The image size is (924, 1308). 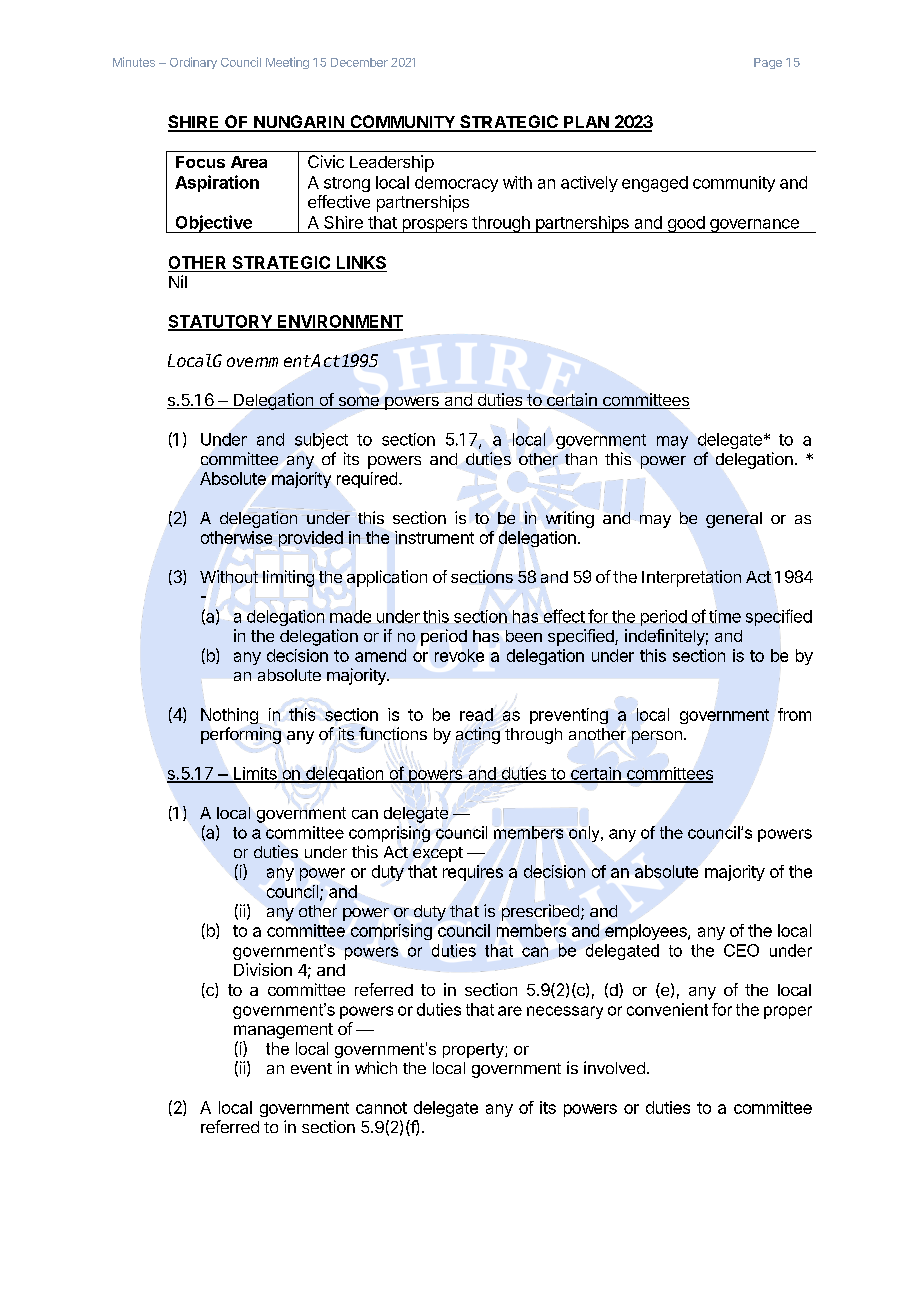 What do you see at coordinates (359, 62) in the screenshot?
I see `December` at bounding box center [359, 62].
